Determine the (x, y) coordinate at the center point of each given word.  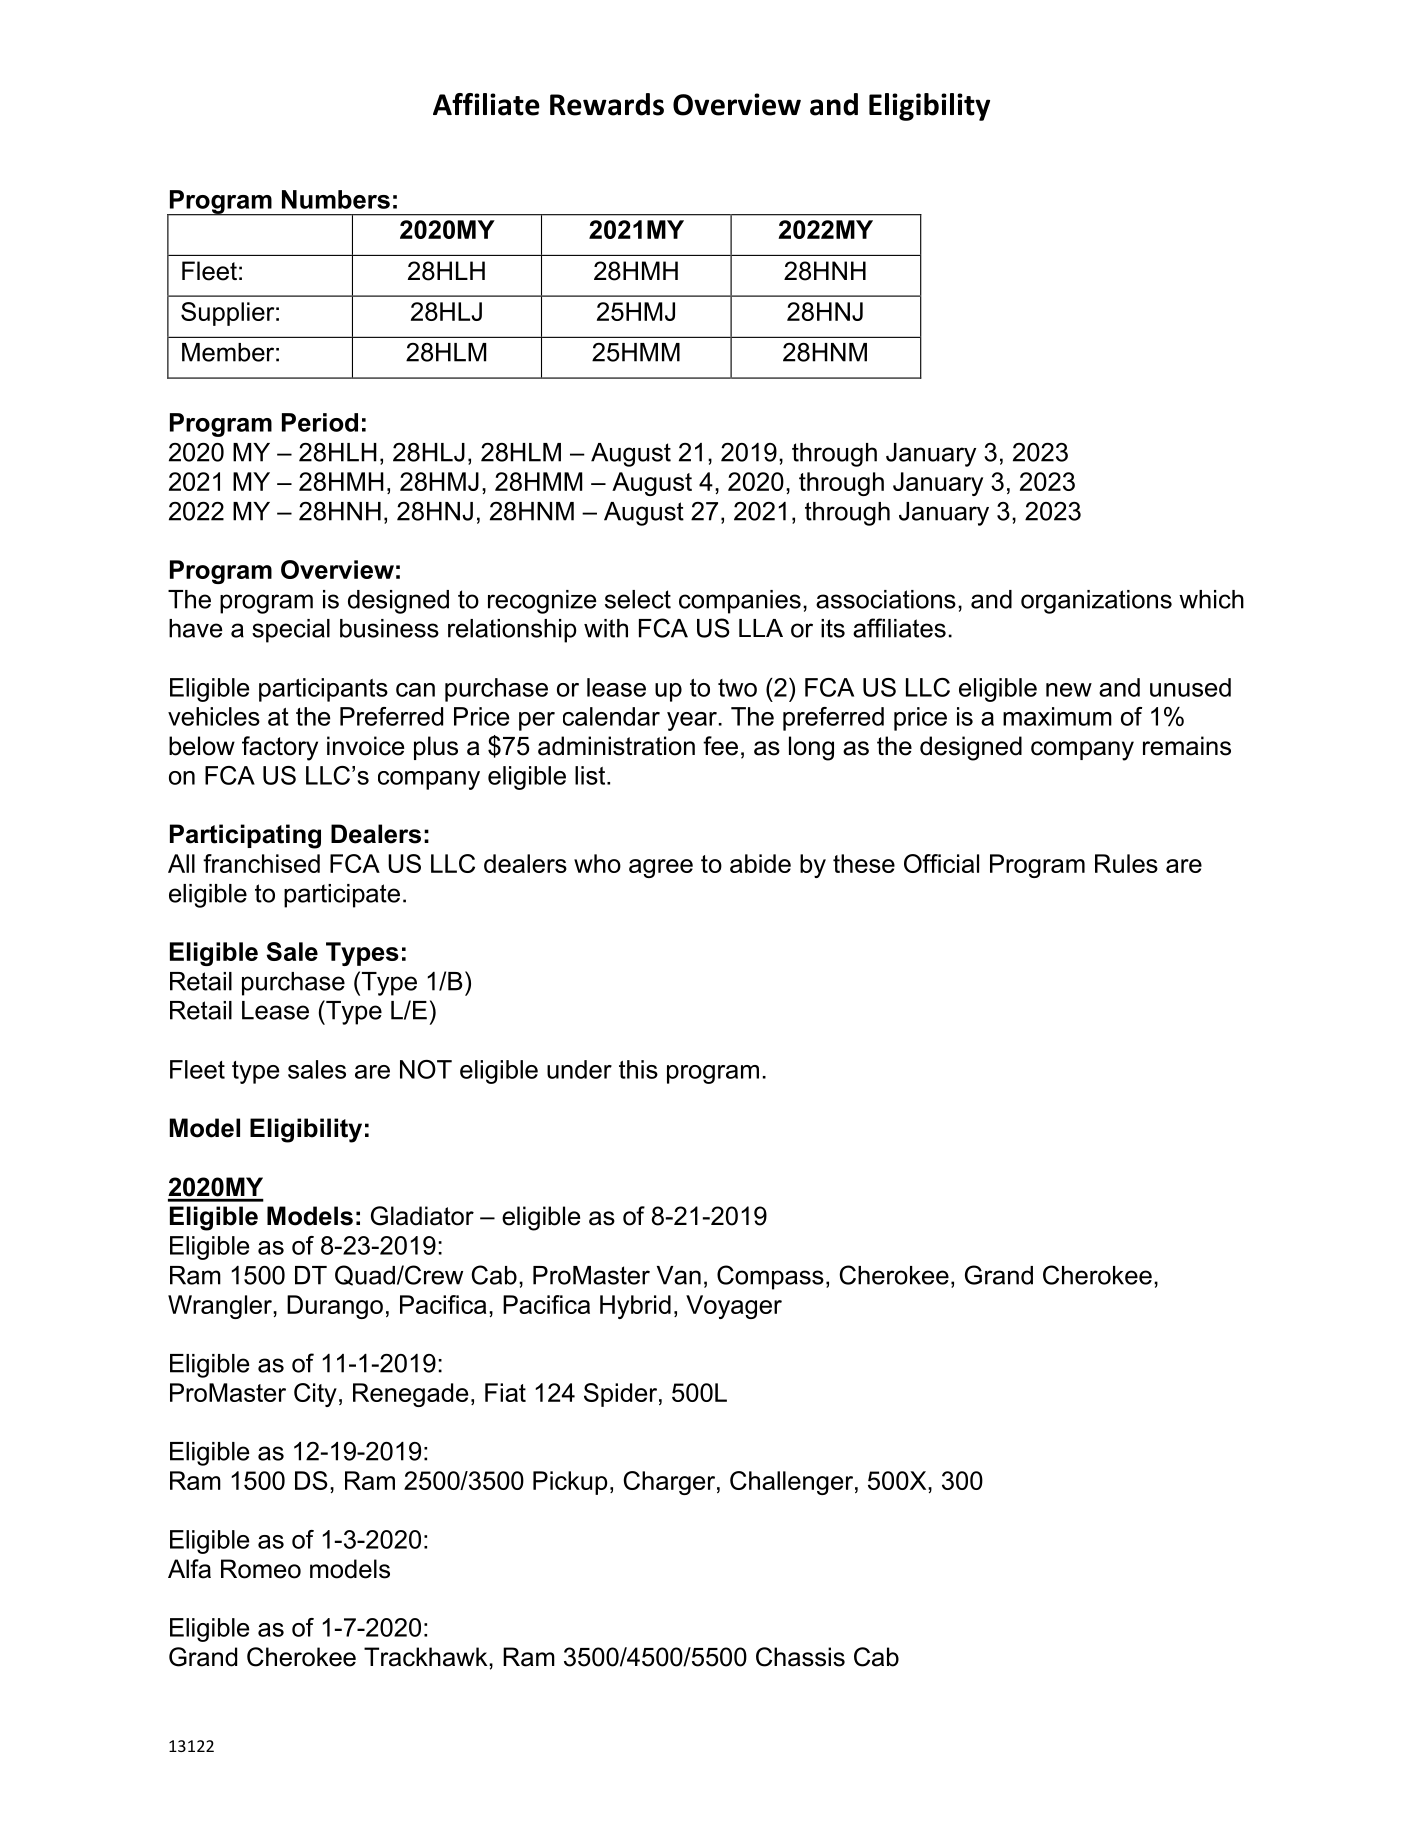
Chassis (800, 1657)
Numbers (336, 199)
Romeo (261, 1569)
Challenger (793, 1483)
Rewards (607, 104)
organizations (1096, 602)
